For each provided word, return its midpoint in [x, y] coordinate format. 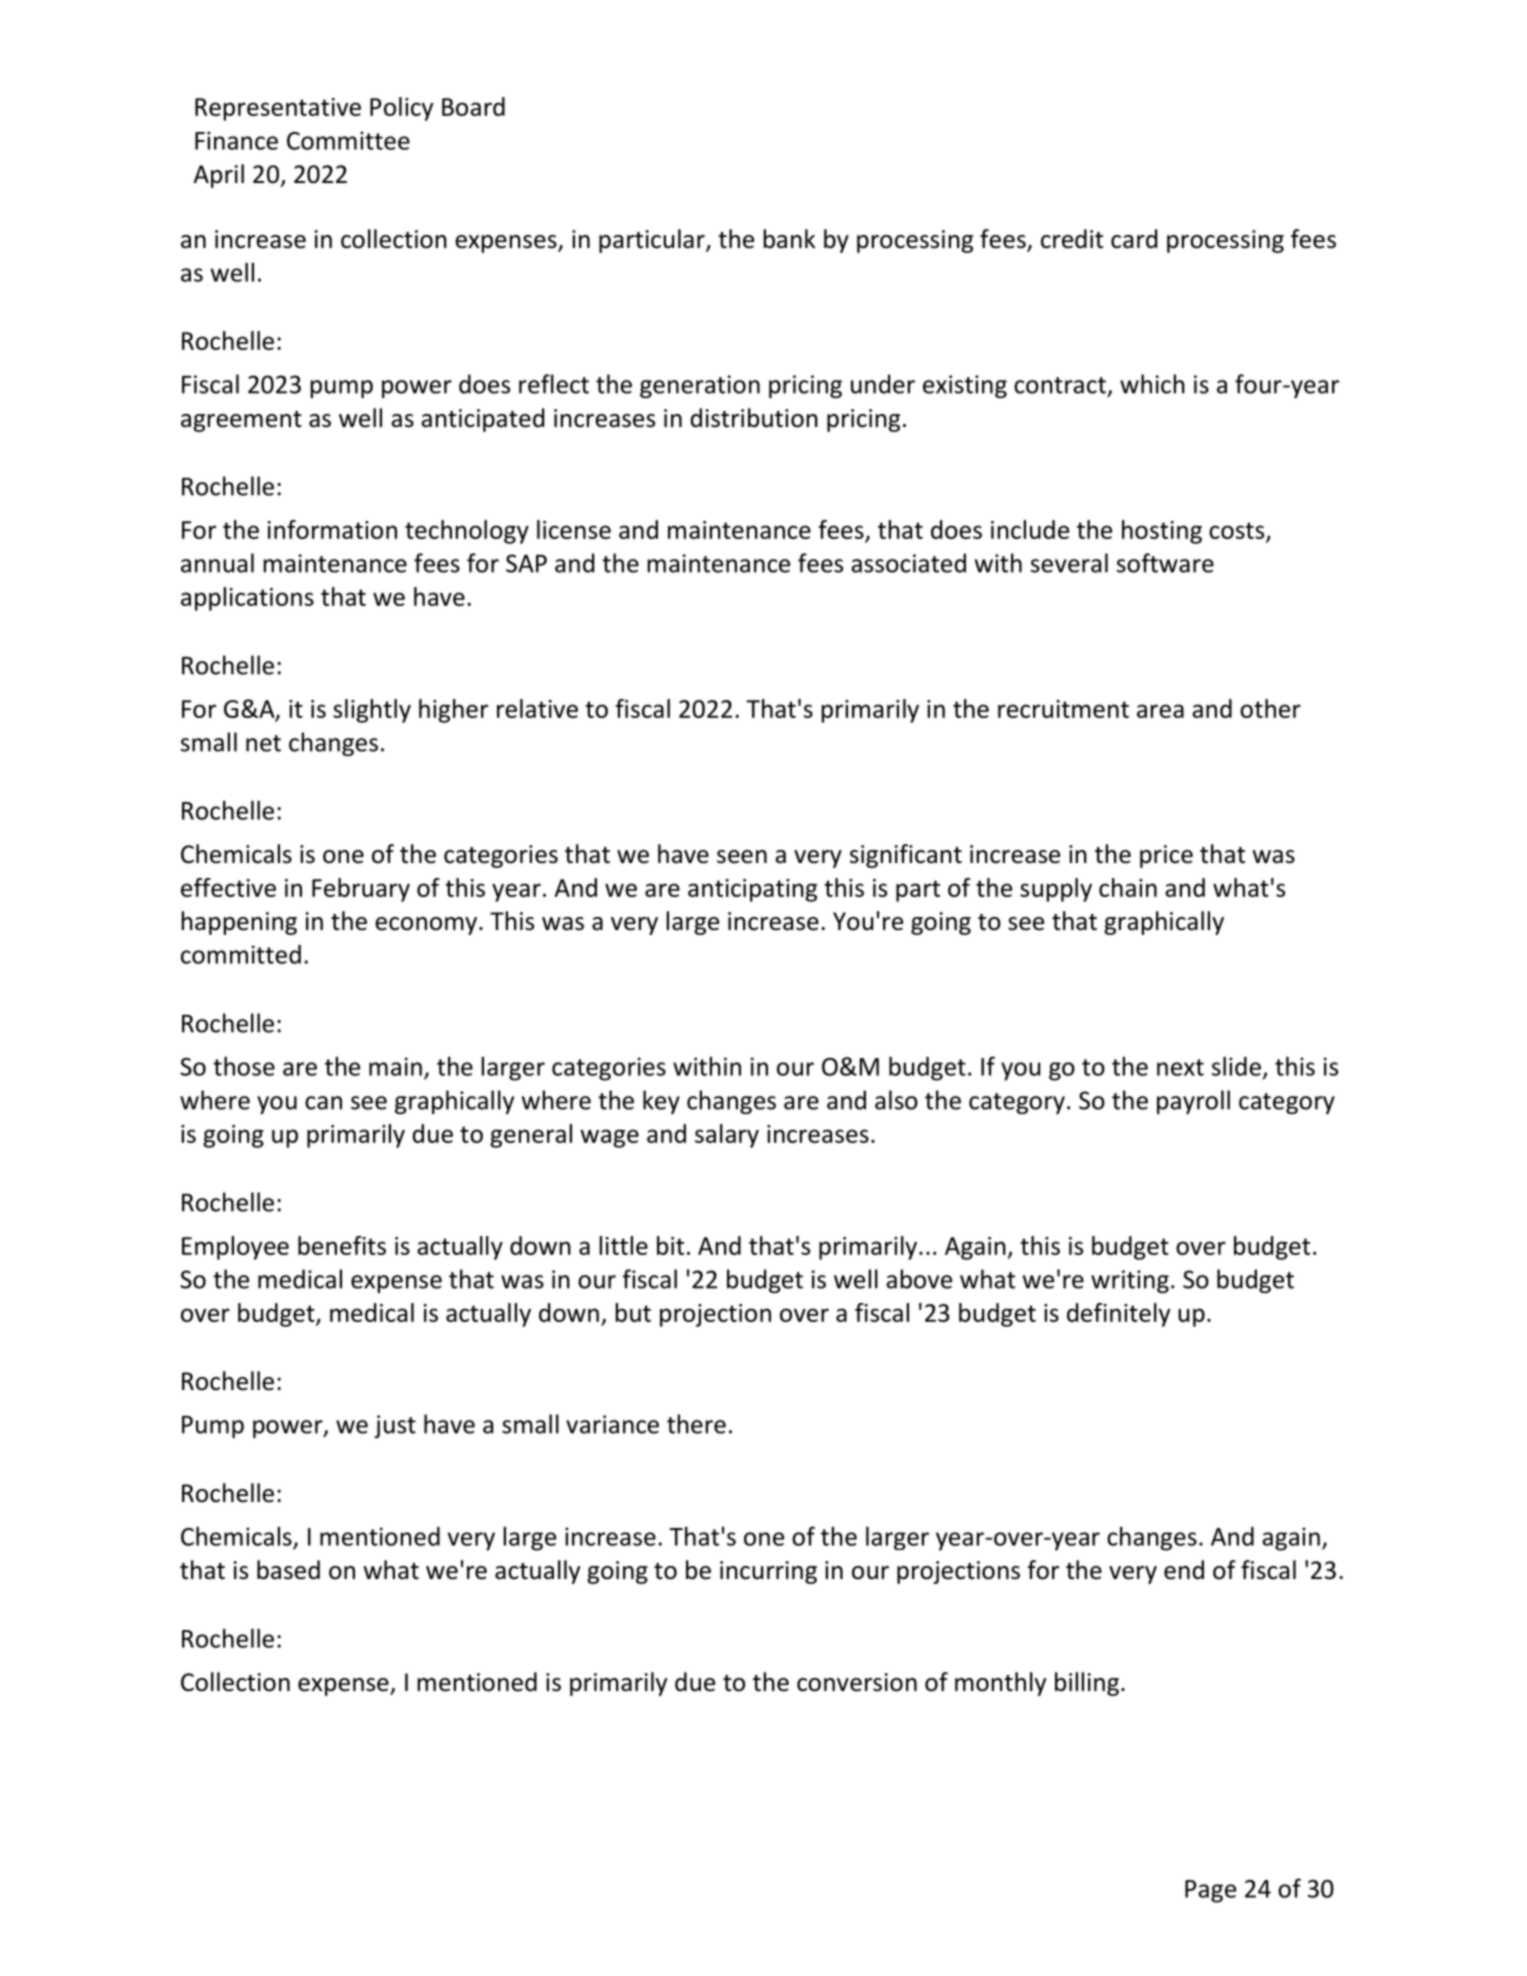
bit [670, 1245]
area [1160, 711]
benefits [342, 1245]
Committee [348, 140]
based [288, 1570]
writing [1130, 1281]
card [1134, 239]
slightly [372, 711]
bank [789, 239]
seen [742, 857]
